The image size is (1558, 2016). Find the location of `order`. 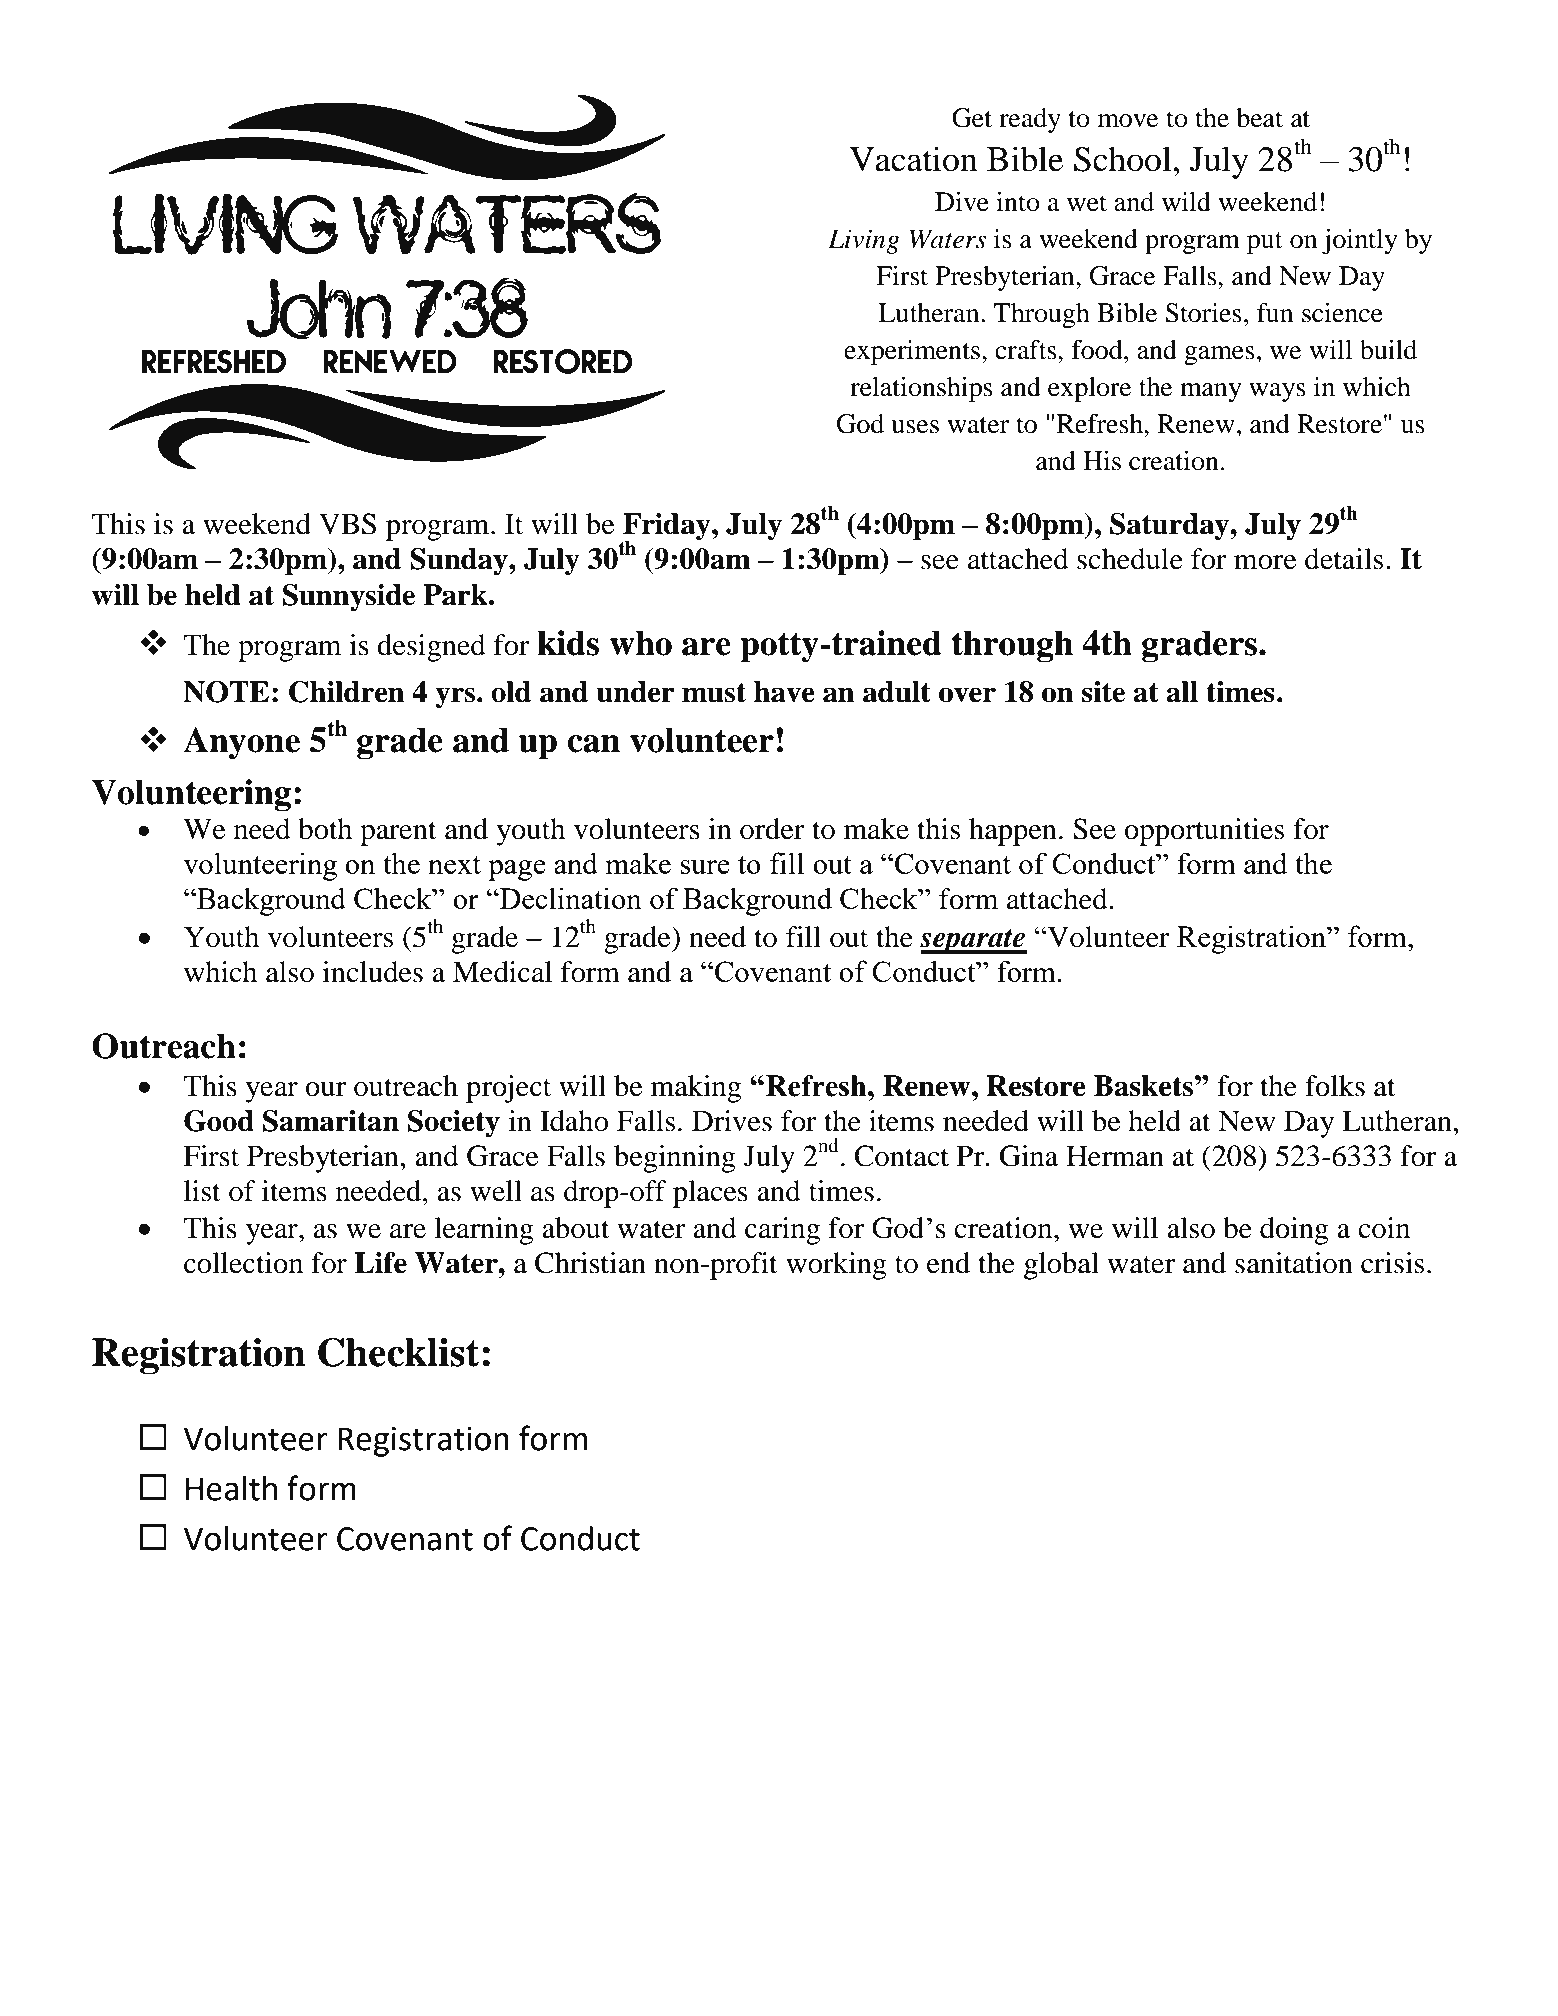

order is located at coordinates (772, 829).
